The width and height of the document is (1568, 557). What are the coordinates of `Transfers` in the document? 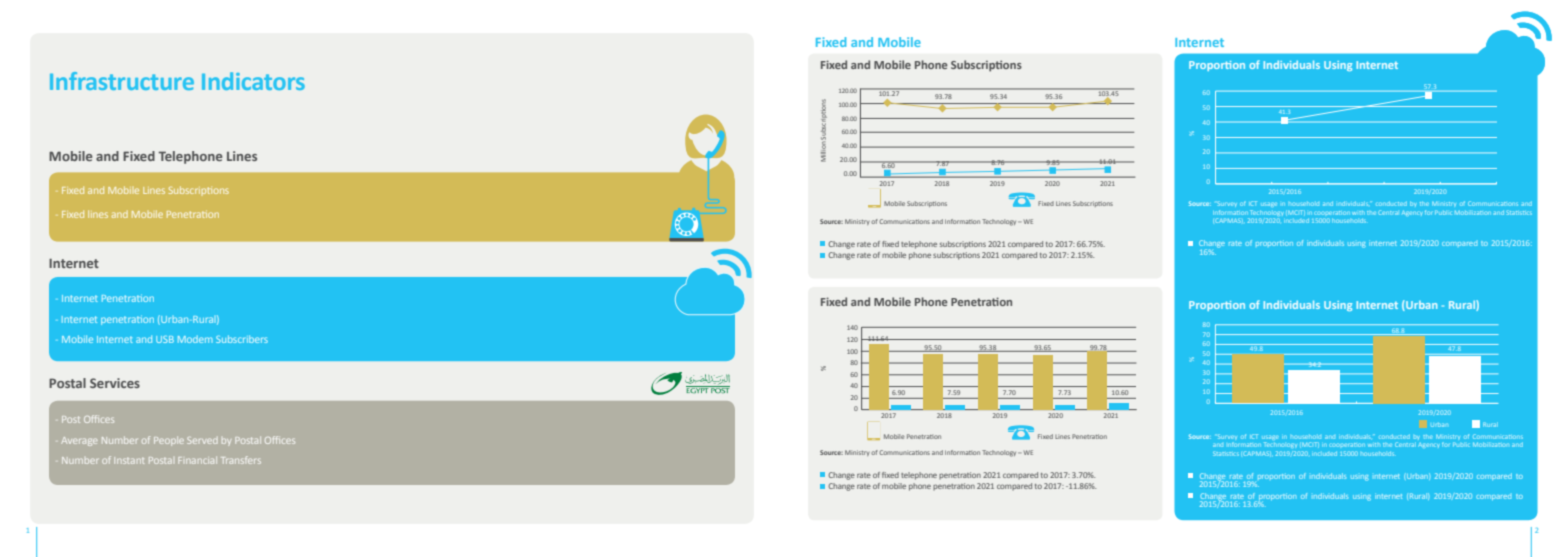 It's located at (241, 460).
